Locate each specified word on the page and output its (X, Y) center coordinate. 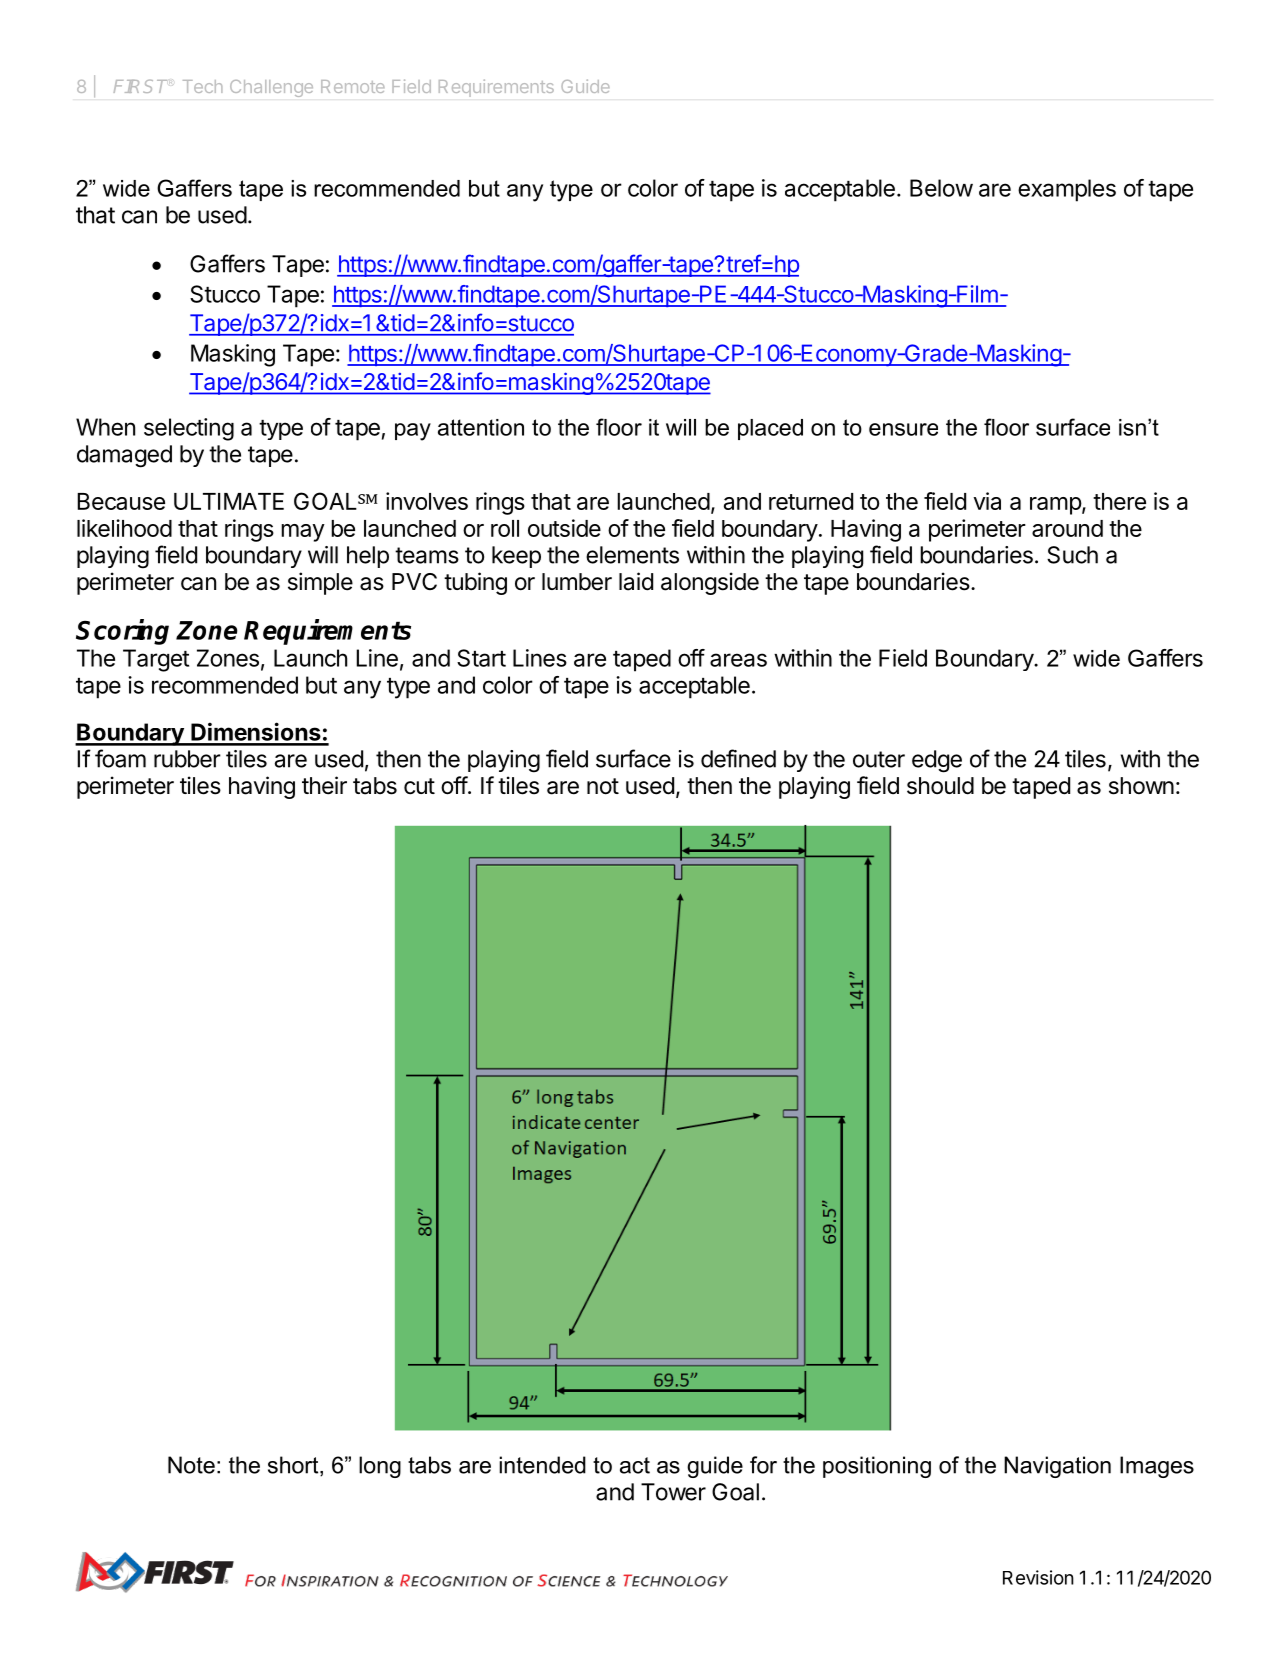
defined (738, 758)
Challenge (271, 88)
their (324, 785)
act (635, 1465)
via (987, 501)
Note (191, 1465)
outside (564, 528)
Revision (1038, 1577)
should (940, 786)
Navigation (1057, 1467)
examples (1067, 190)
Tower (673, 1492)
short (294, 1466)
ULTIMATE (229, 501)
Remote (353, 86)
